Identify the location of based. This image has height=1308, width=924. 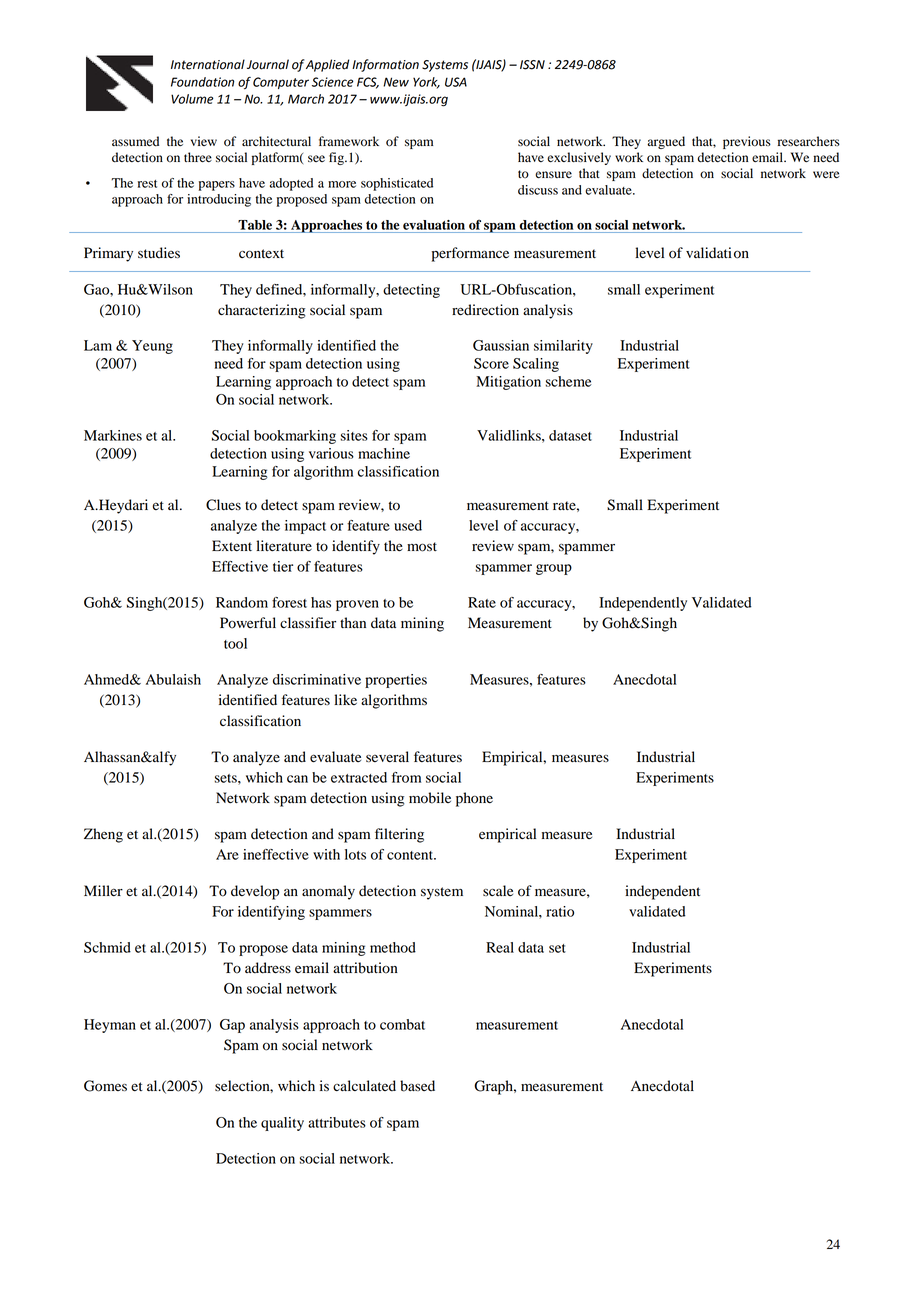
(417, 1086).
